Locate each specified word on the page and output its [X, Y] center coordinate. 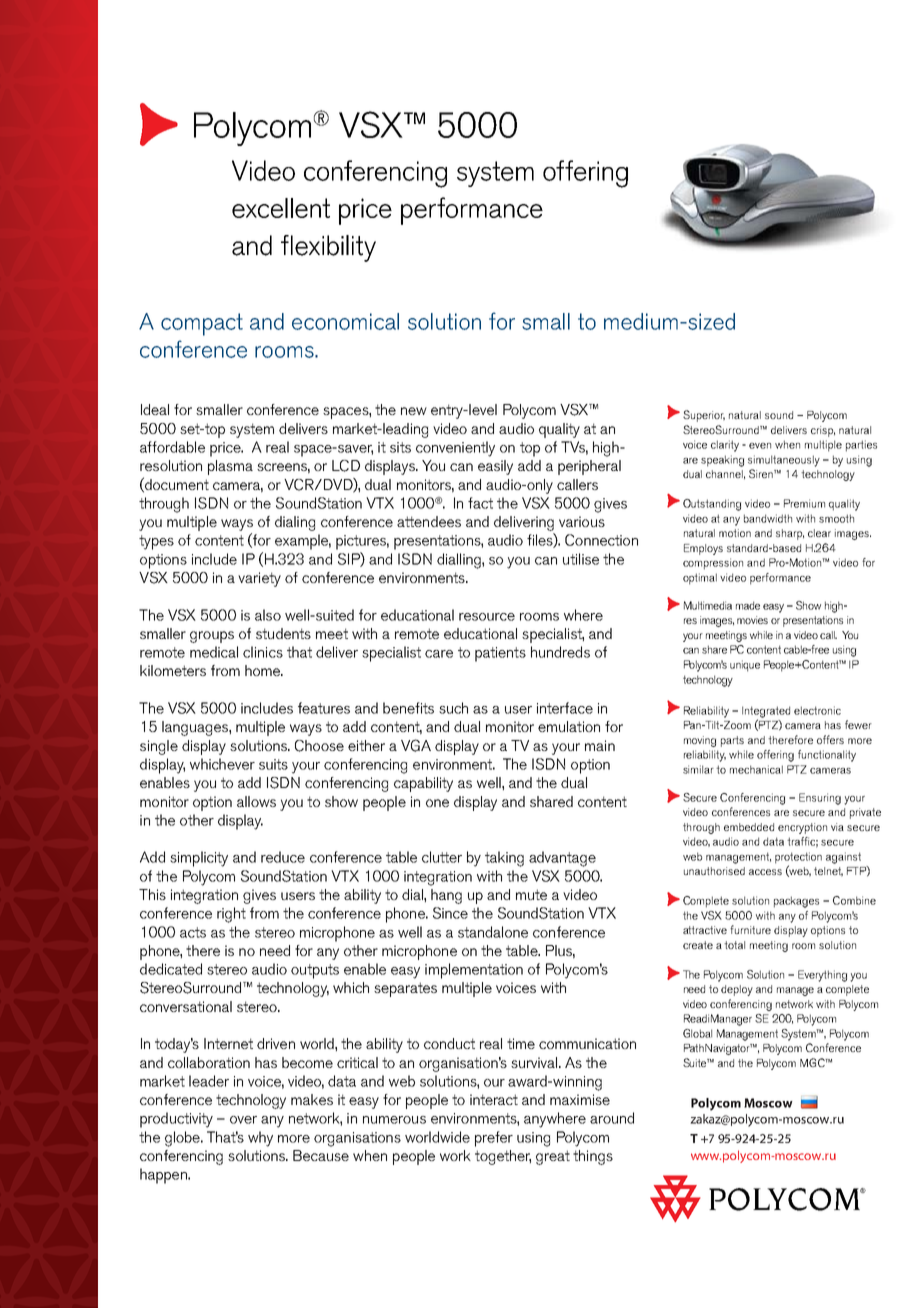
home [263, 670]
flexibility [328, 248]
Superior [704, 416]
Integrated [766, 713]
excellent [281, 208]
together [503, 1157]
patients [500, 654]
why [260, 1139]
